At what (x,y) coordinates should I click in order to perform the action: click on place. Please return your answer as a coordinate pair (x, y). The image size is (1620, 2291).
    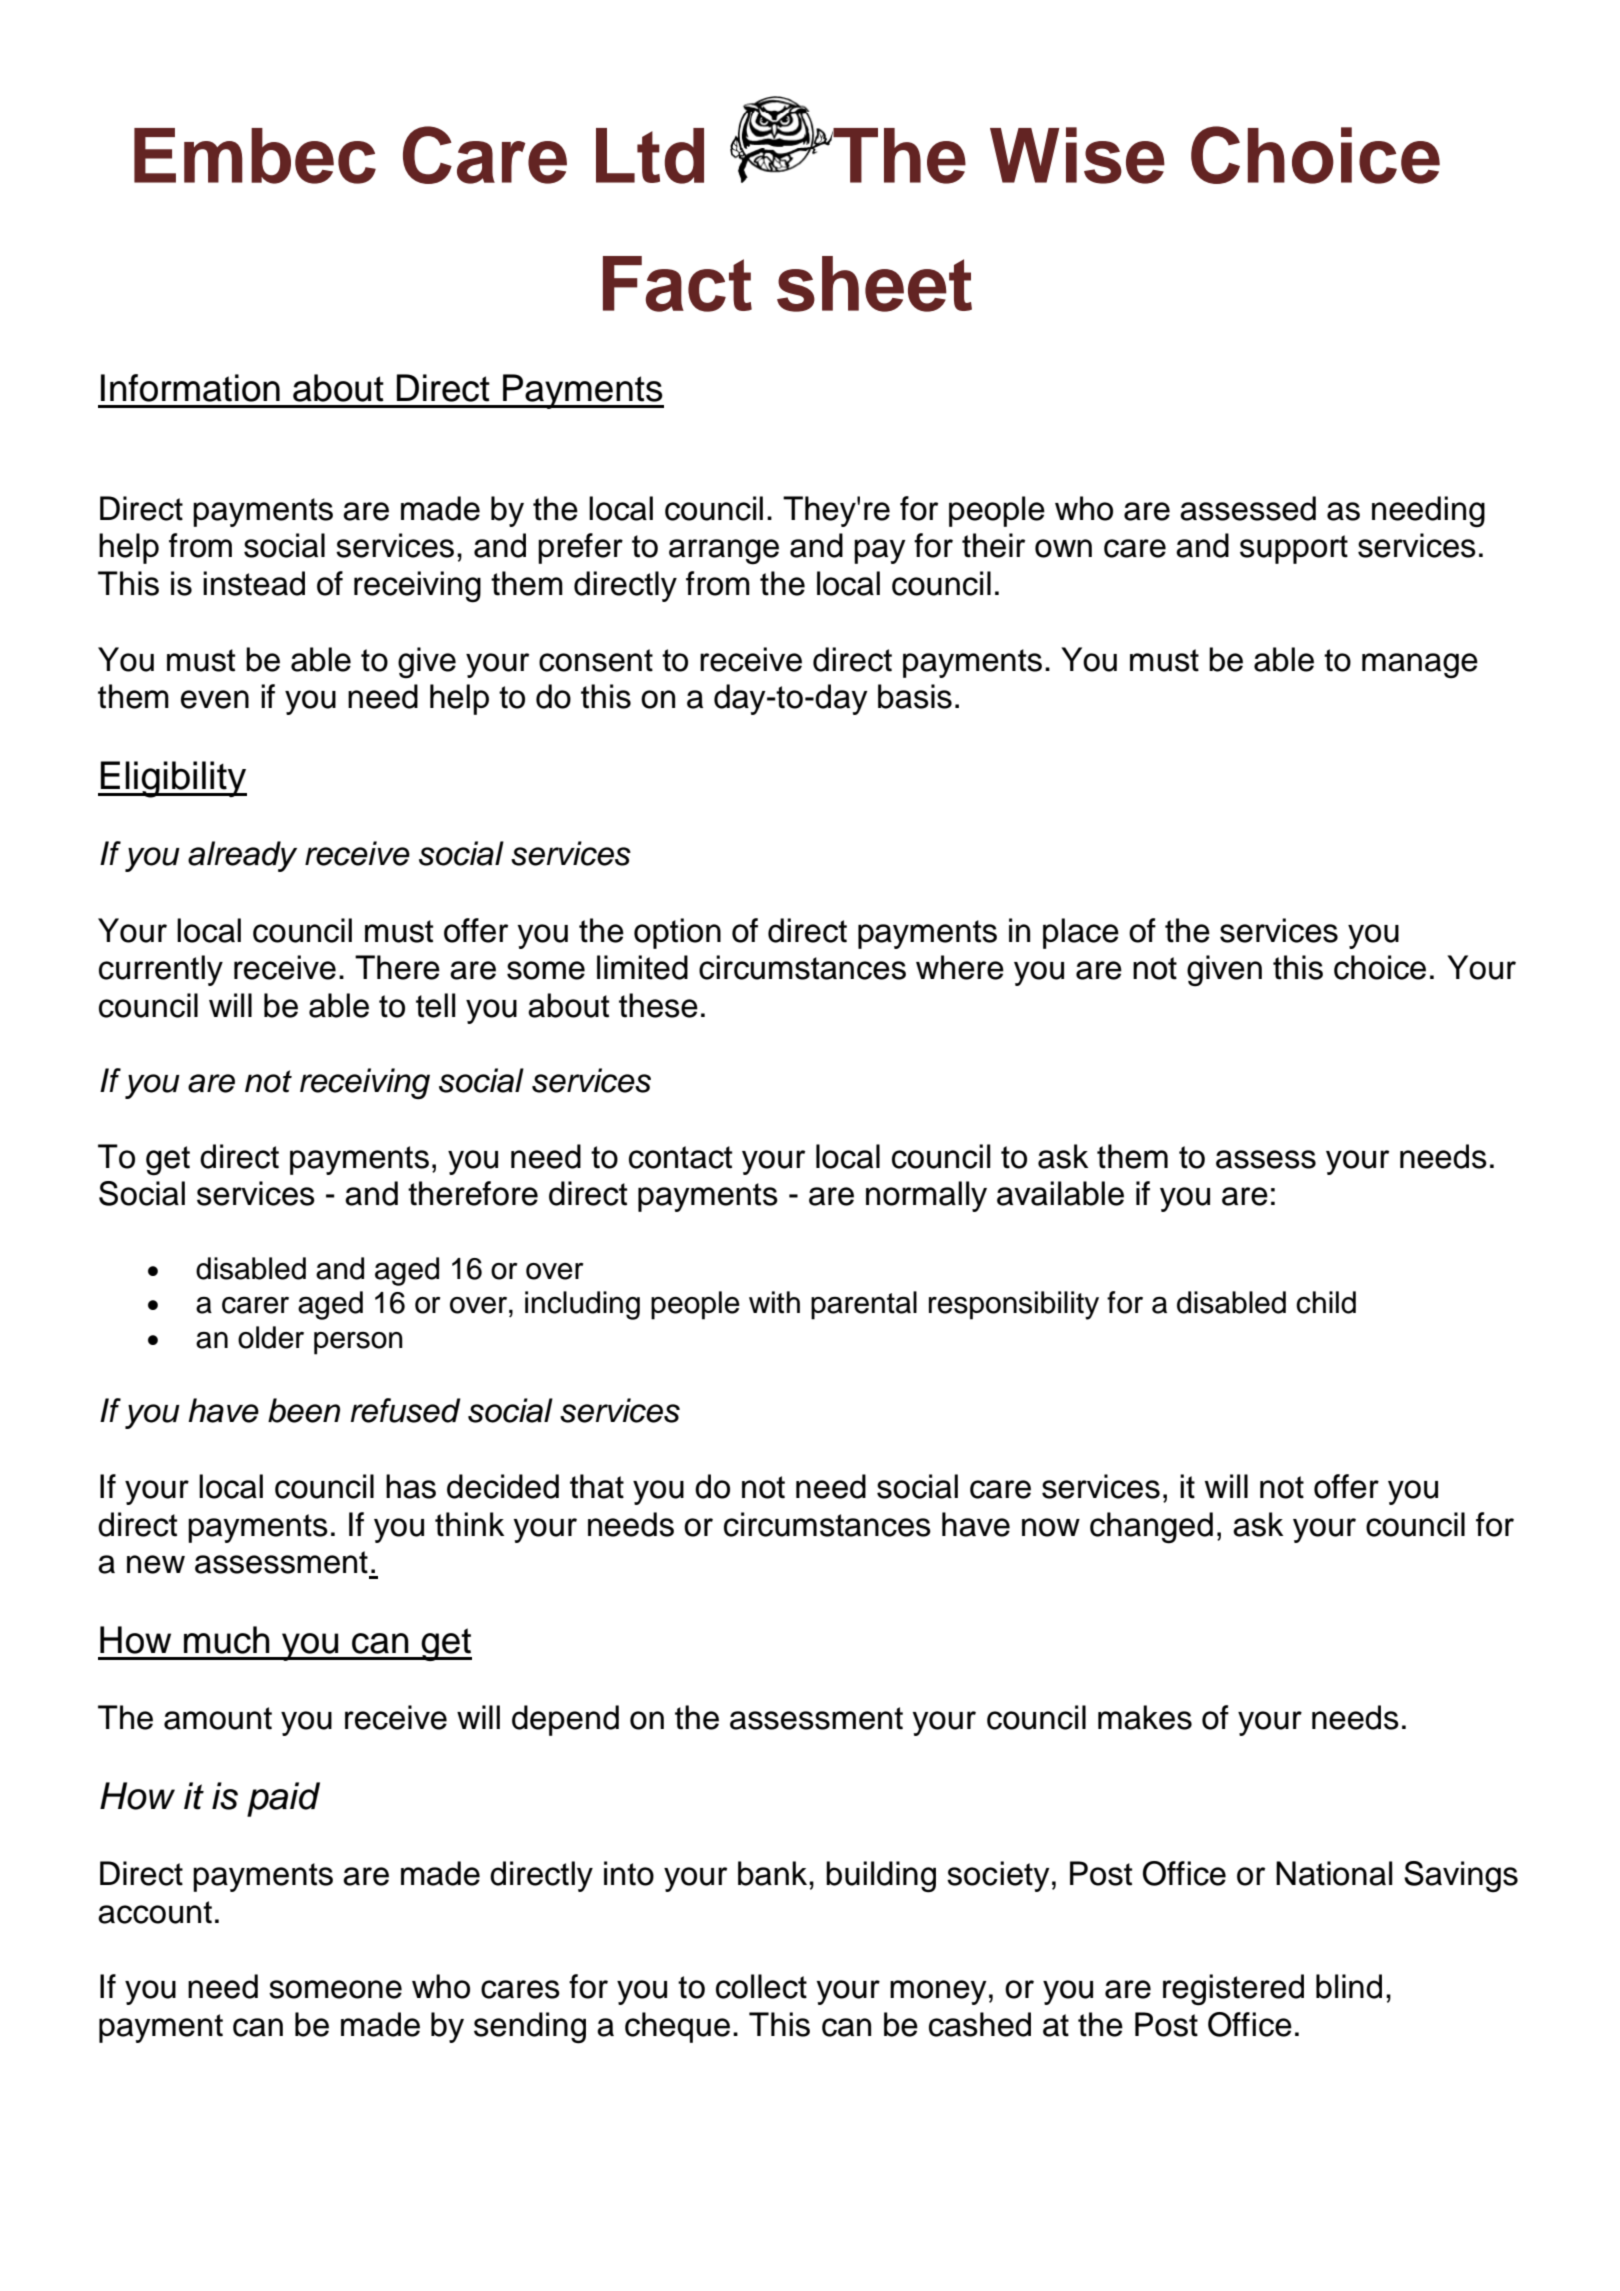
    Looking at the image, I should click on (1081, 933).
